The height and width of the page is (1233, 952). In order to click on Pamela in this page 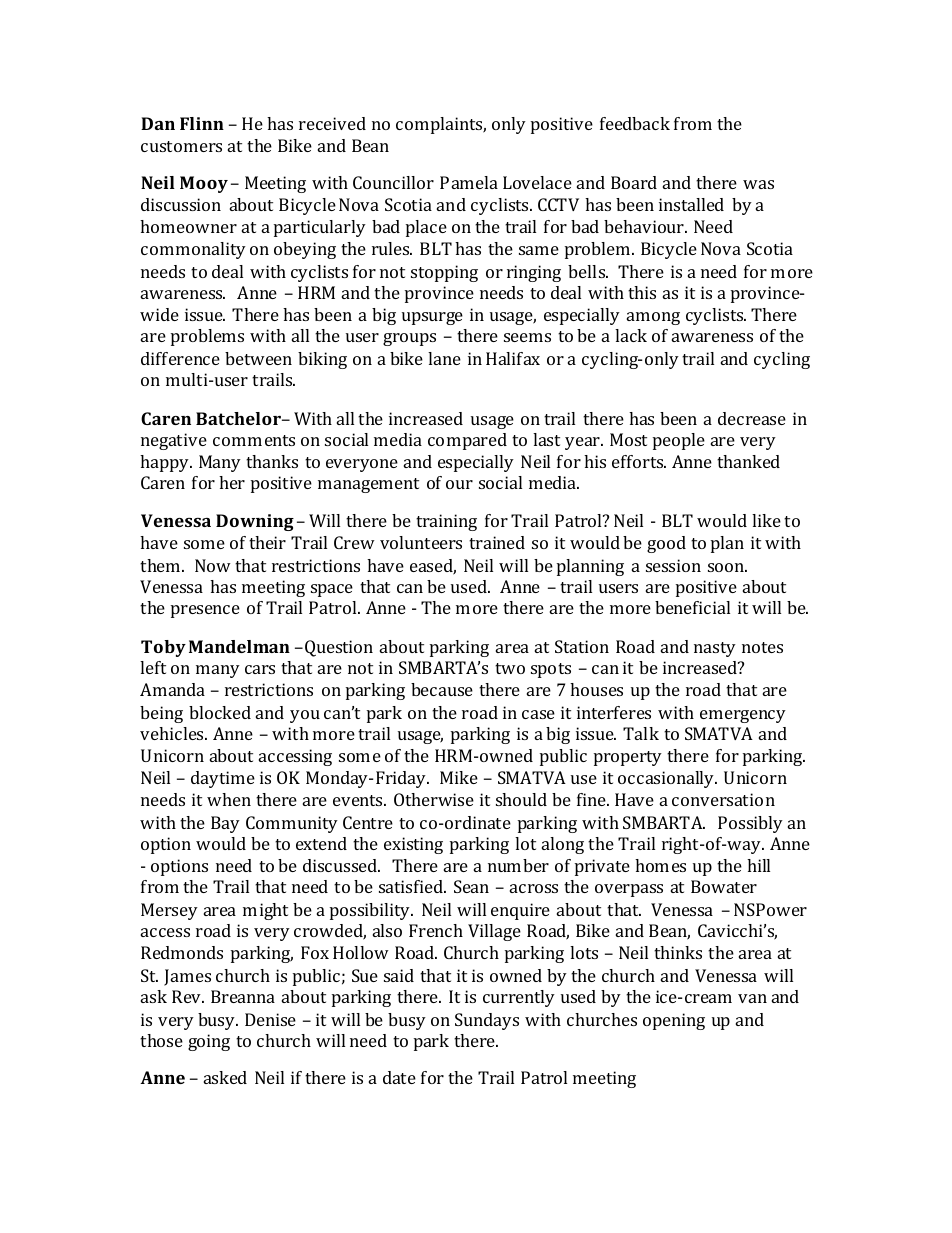, I will do `click(469, 182)`.
